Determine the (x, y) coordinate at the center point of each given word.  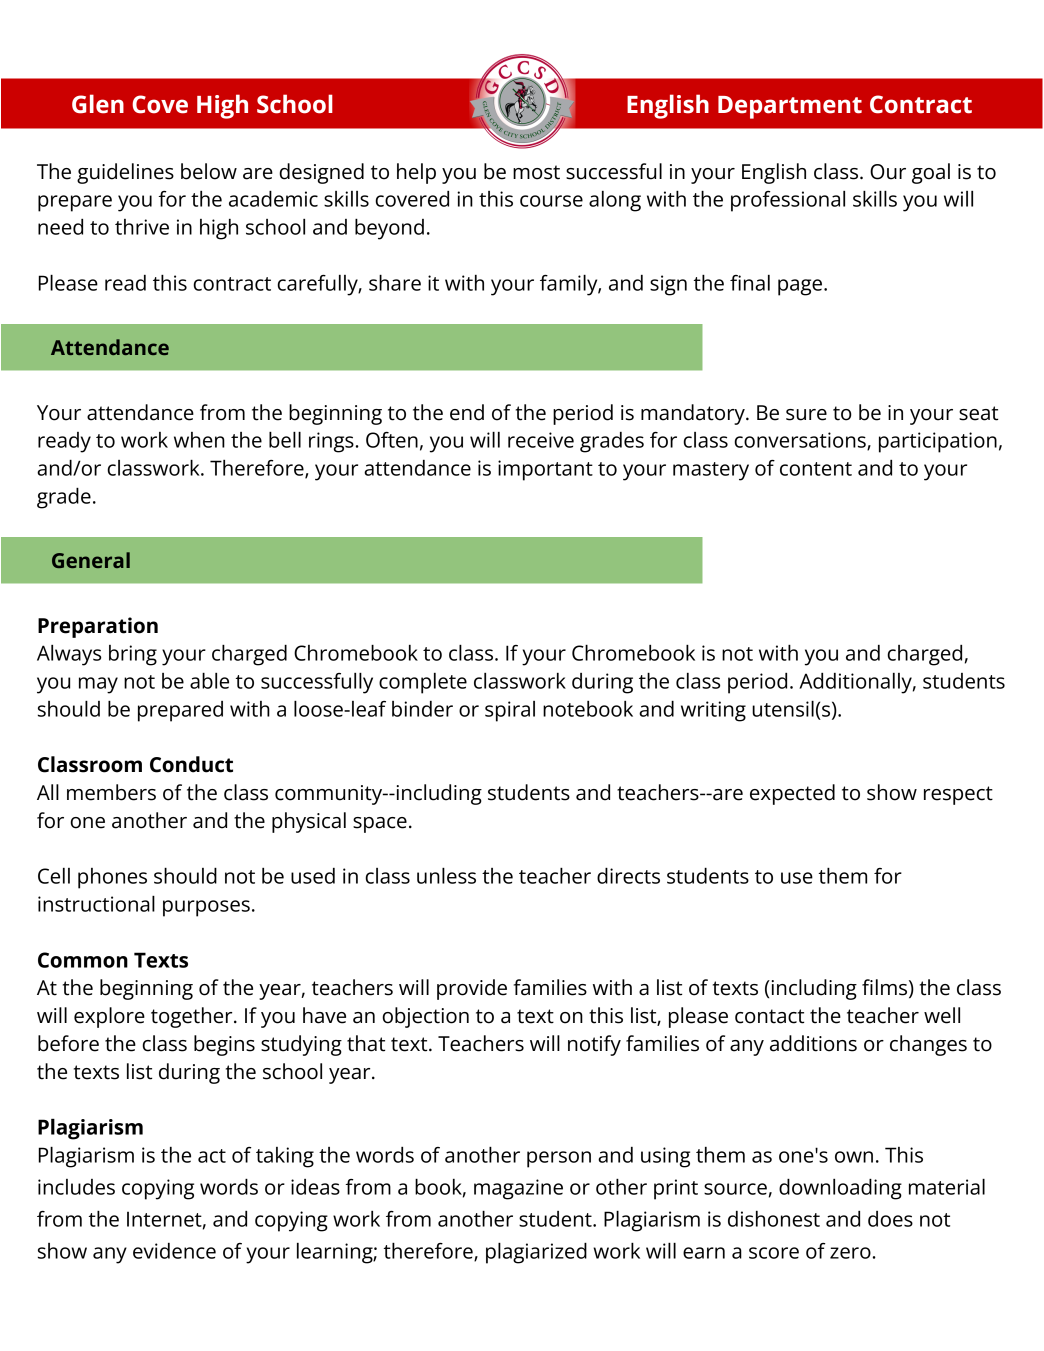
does (890, 1219)
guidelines (125, 173)
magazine (518, 1189)
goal (931, 173)
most (536, 172)
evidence (174, 1251)
